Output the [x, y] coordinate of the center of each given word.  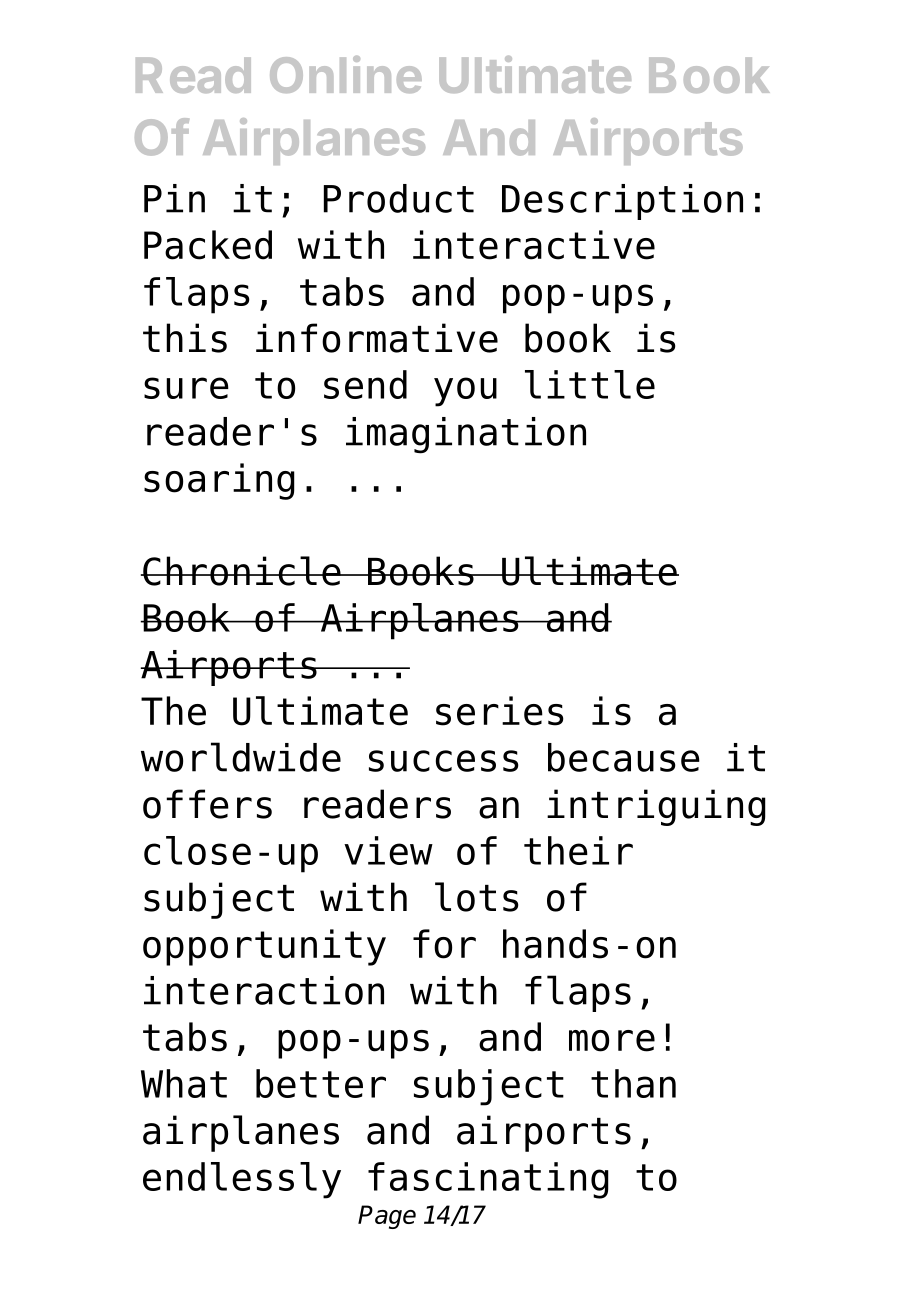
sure [186, 388]
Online [346, 74]
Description [622, 202]
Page [387, 1217]
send [365, 384]
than [633, 1083]
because [624, 757]
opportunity [264, 947]
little [590, 384]
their [578, 850]
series [500, 711]
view [388, 850]
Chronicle [242, 571]
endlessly [242, 1180]
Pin [174, 198]
